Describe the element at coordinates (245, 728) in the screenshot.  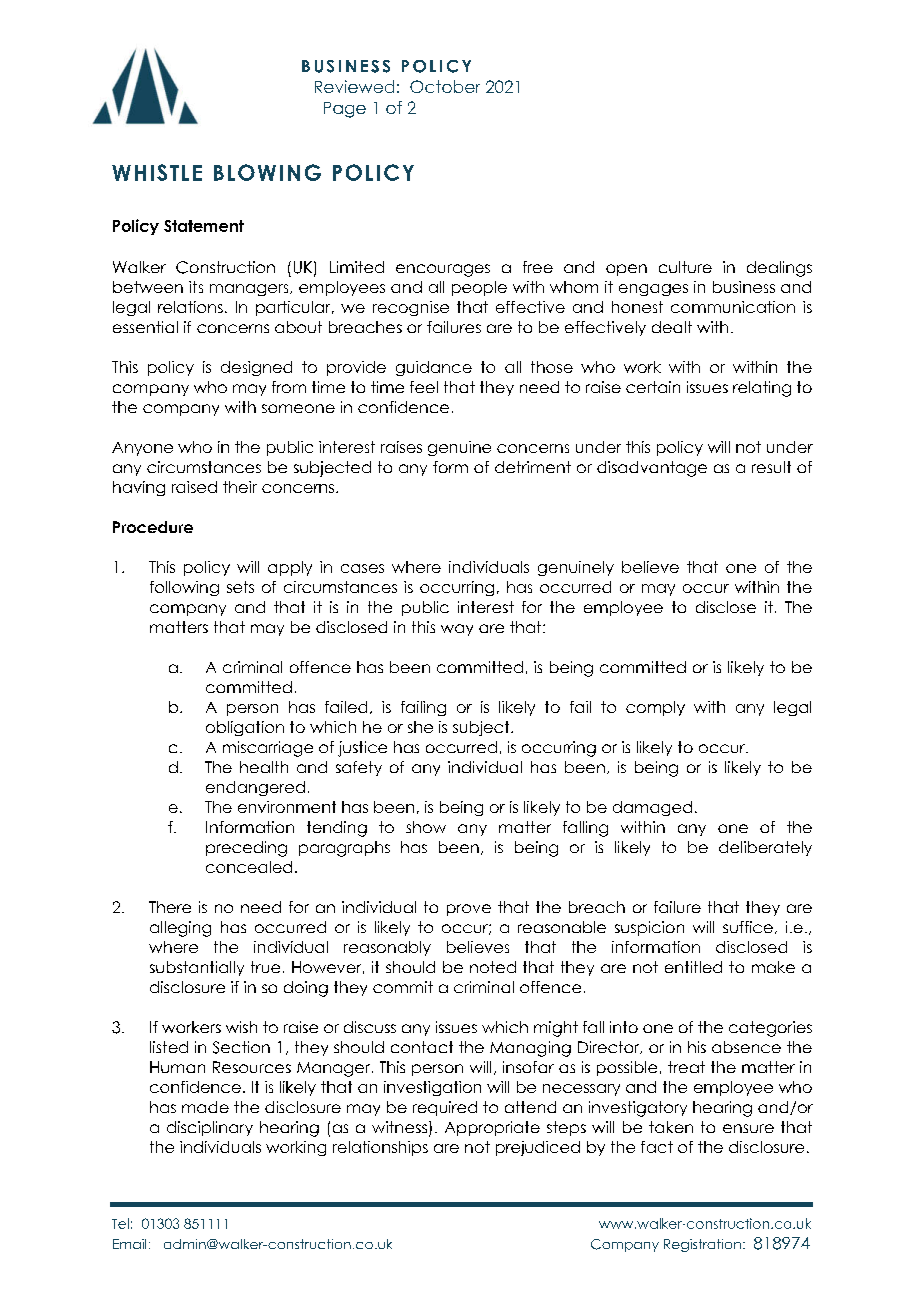
I see `obligation` at that location.
